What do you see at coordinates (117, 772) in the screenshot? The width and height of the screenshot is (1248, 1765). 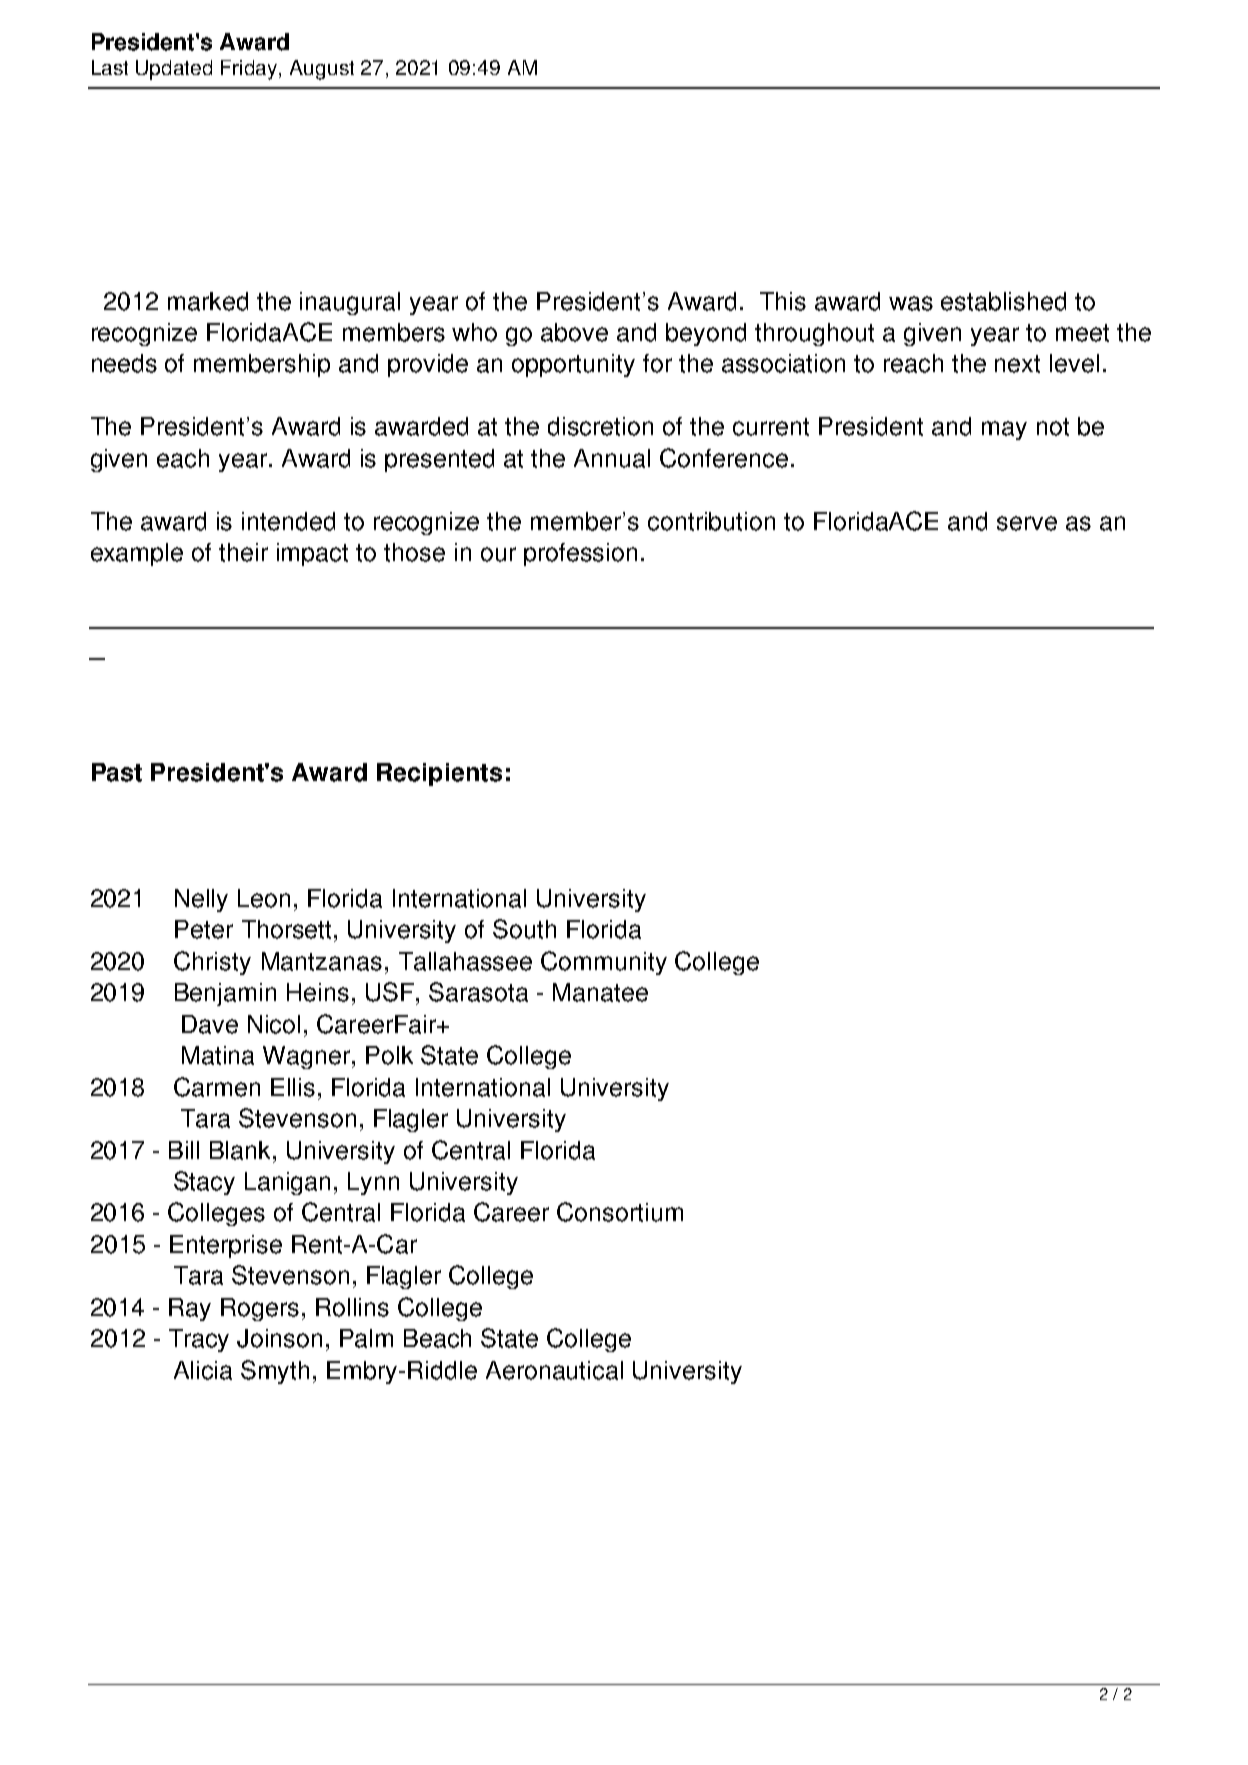 I see `Past` at bounding box center [117, 772].
